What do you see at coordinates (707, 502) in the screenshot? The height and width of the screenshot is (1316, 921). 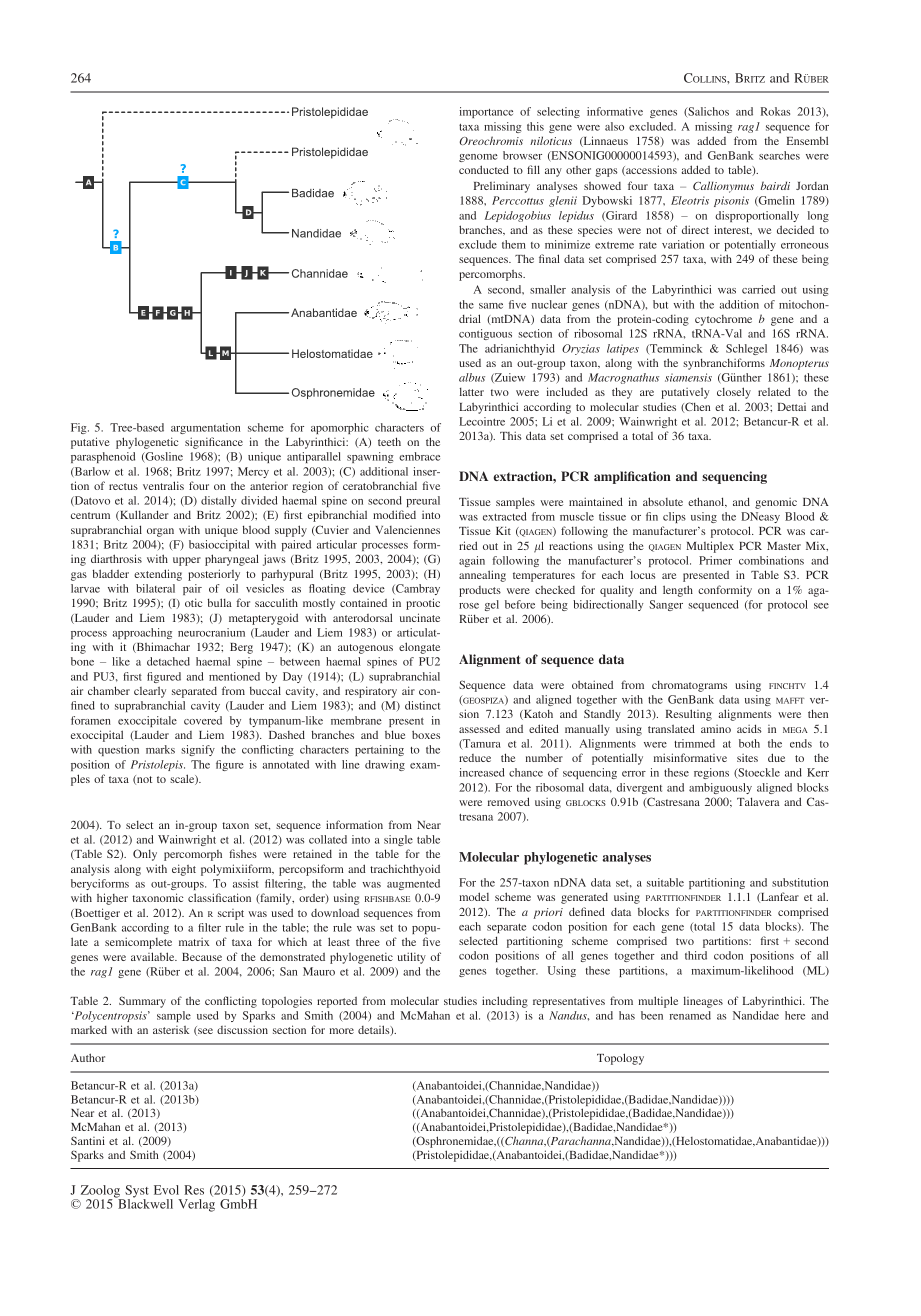 I see `ethanol` at bounding box center [707, 502].
